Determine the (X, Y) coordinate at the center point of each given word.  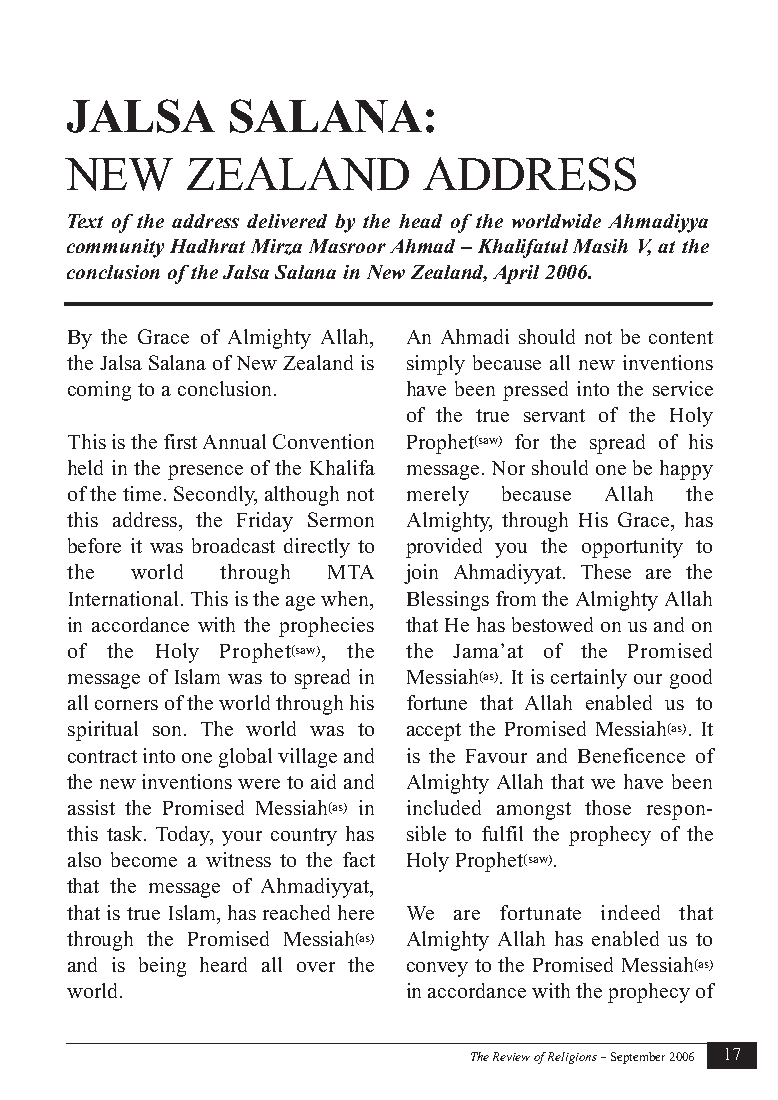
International (123, 598)
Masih (600, 246)
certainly (589, 679)
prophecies (326, 627)
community (115, 248)
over (316, 967)
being (162, 967)
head (420, 221)
